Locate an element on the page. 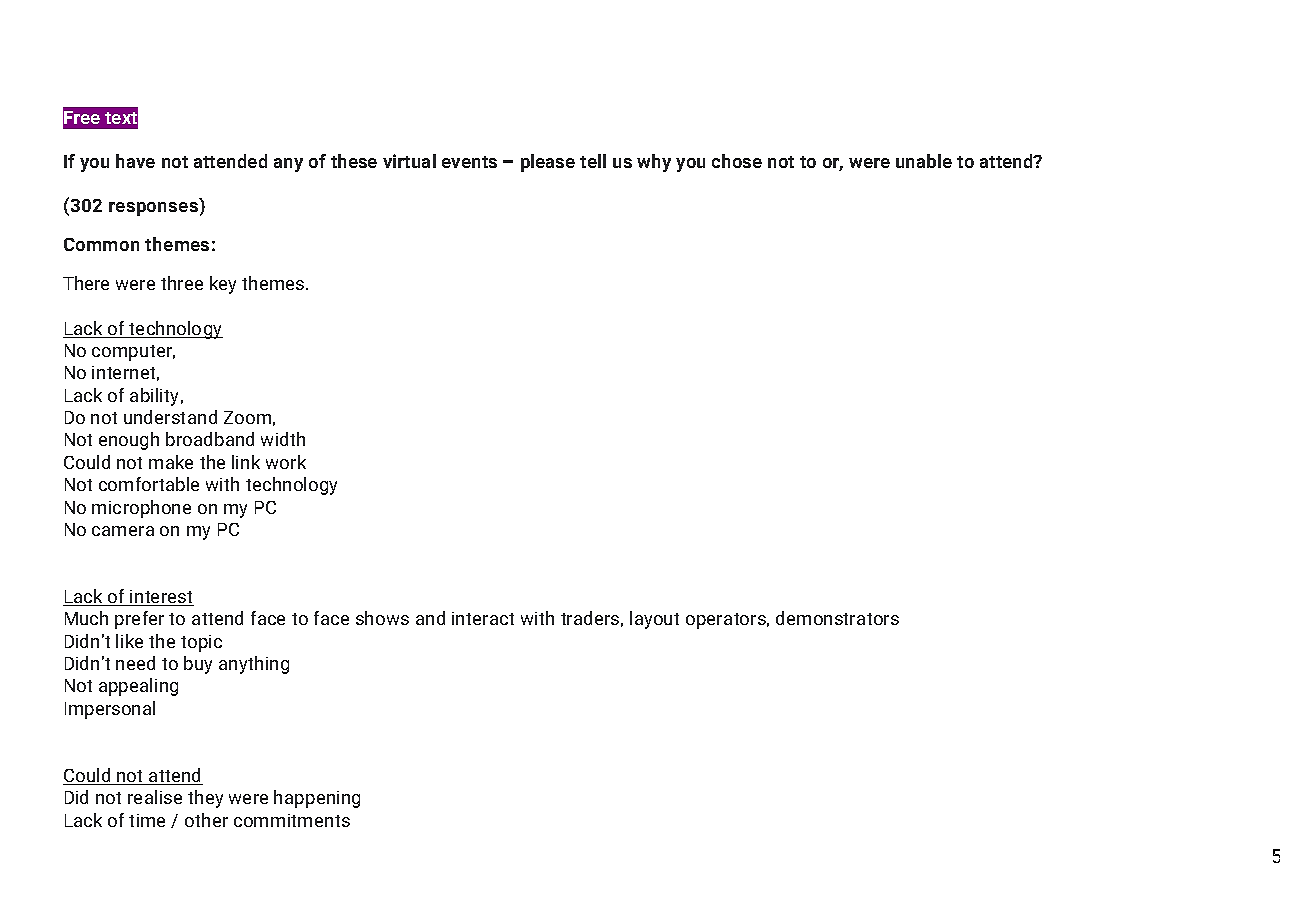 Image resolution: width=1308 pixels, height=924 pixels. chose is located at coordinates (737, 161).
